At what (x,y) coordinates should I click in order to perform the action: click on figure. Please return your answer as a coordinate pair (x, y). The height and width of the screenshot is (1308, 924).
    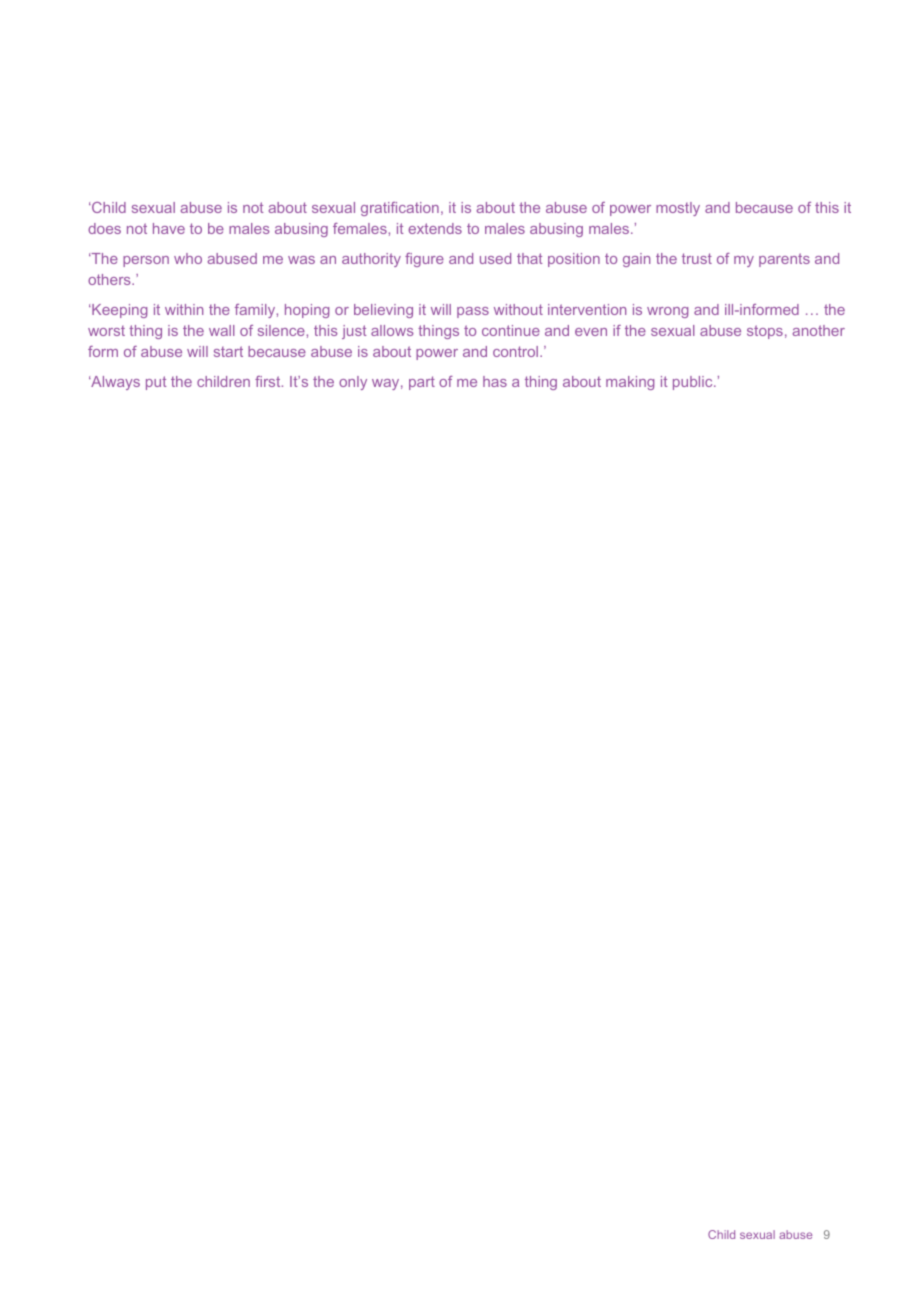
    Looking at the image, I should click on (424, 260).
